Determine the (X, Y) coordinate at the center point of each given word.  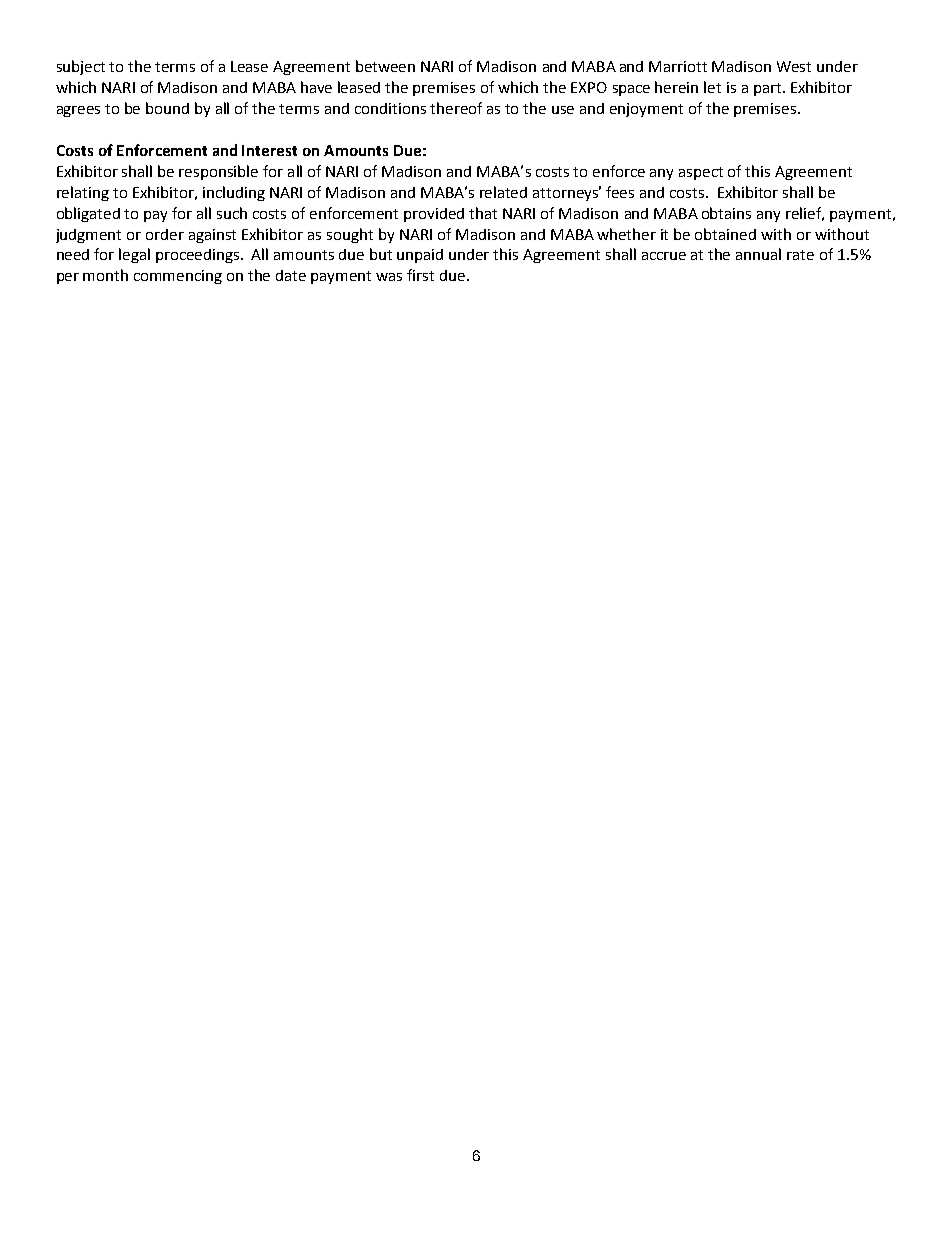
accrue (664, 256)
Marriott (678, 66)
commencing (178, 277)
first (420, 275)
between (385, 66)
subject (81, 67)
